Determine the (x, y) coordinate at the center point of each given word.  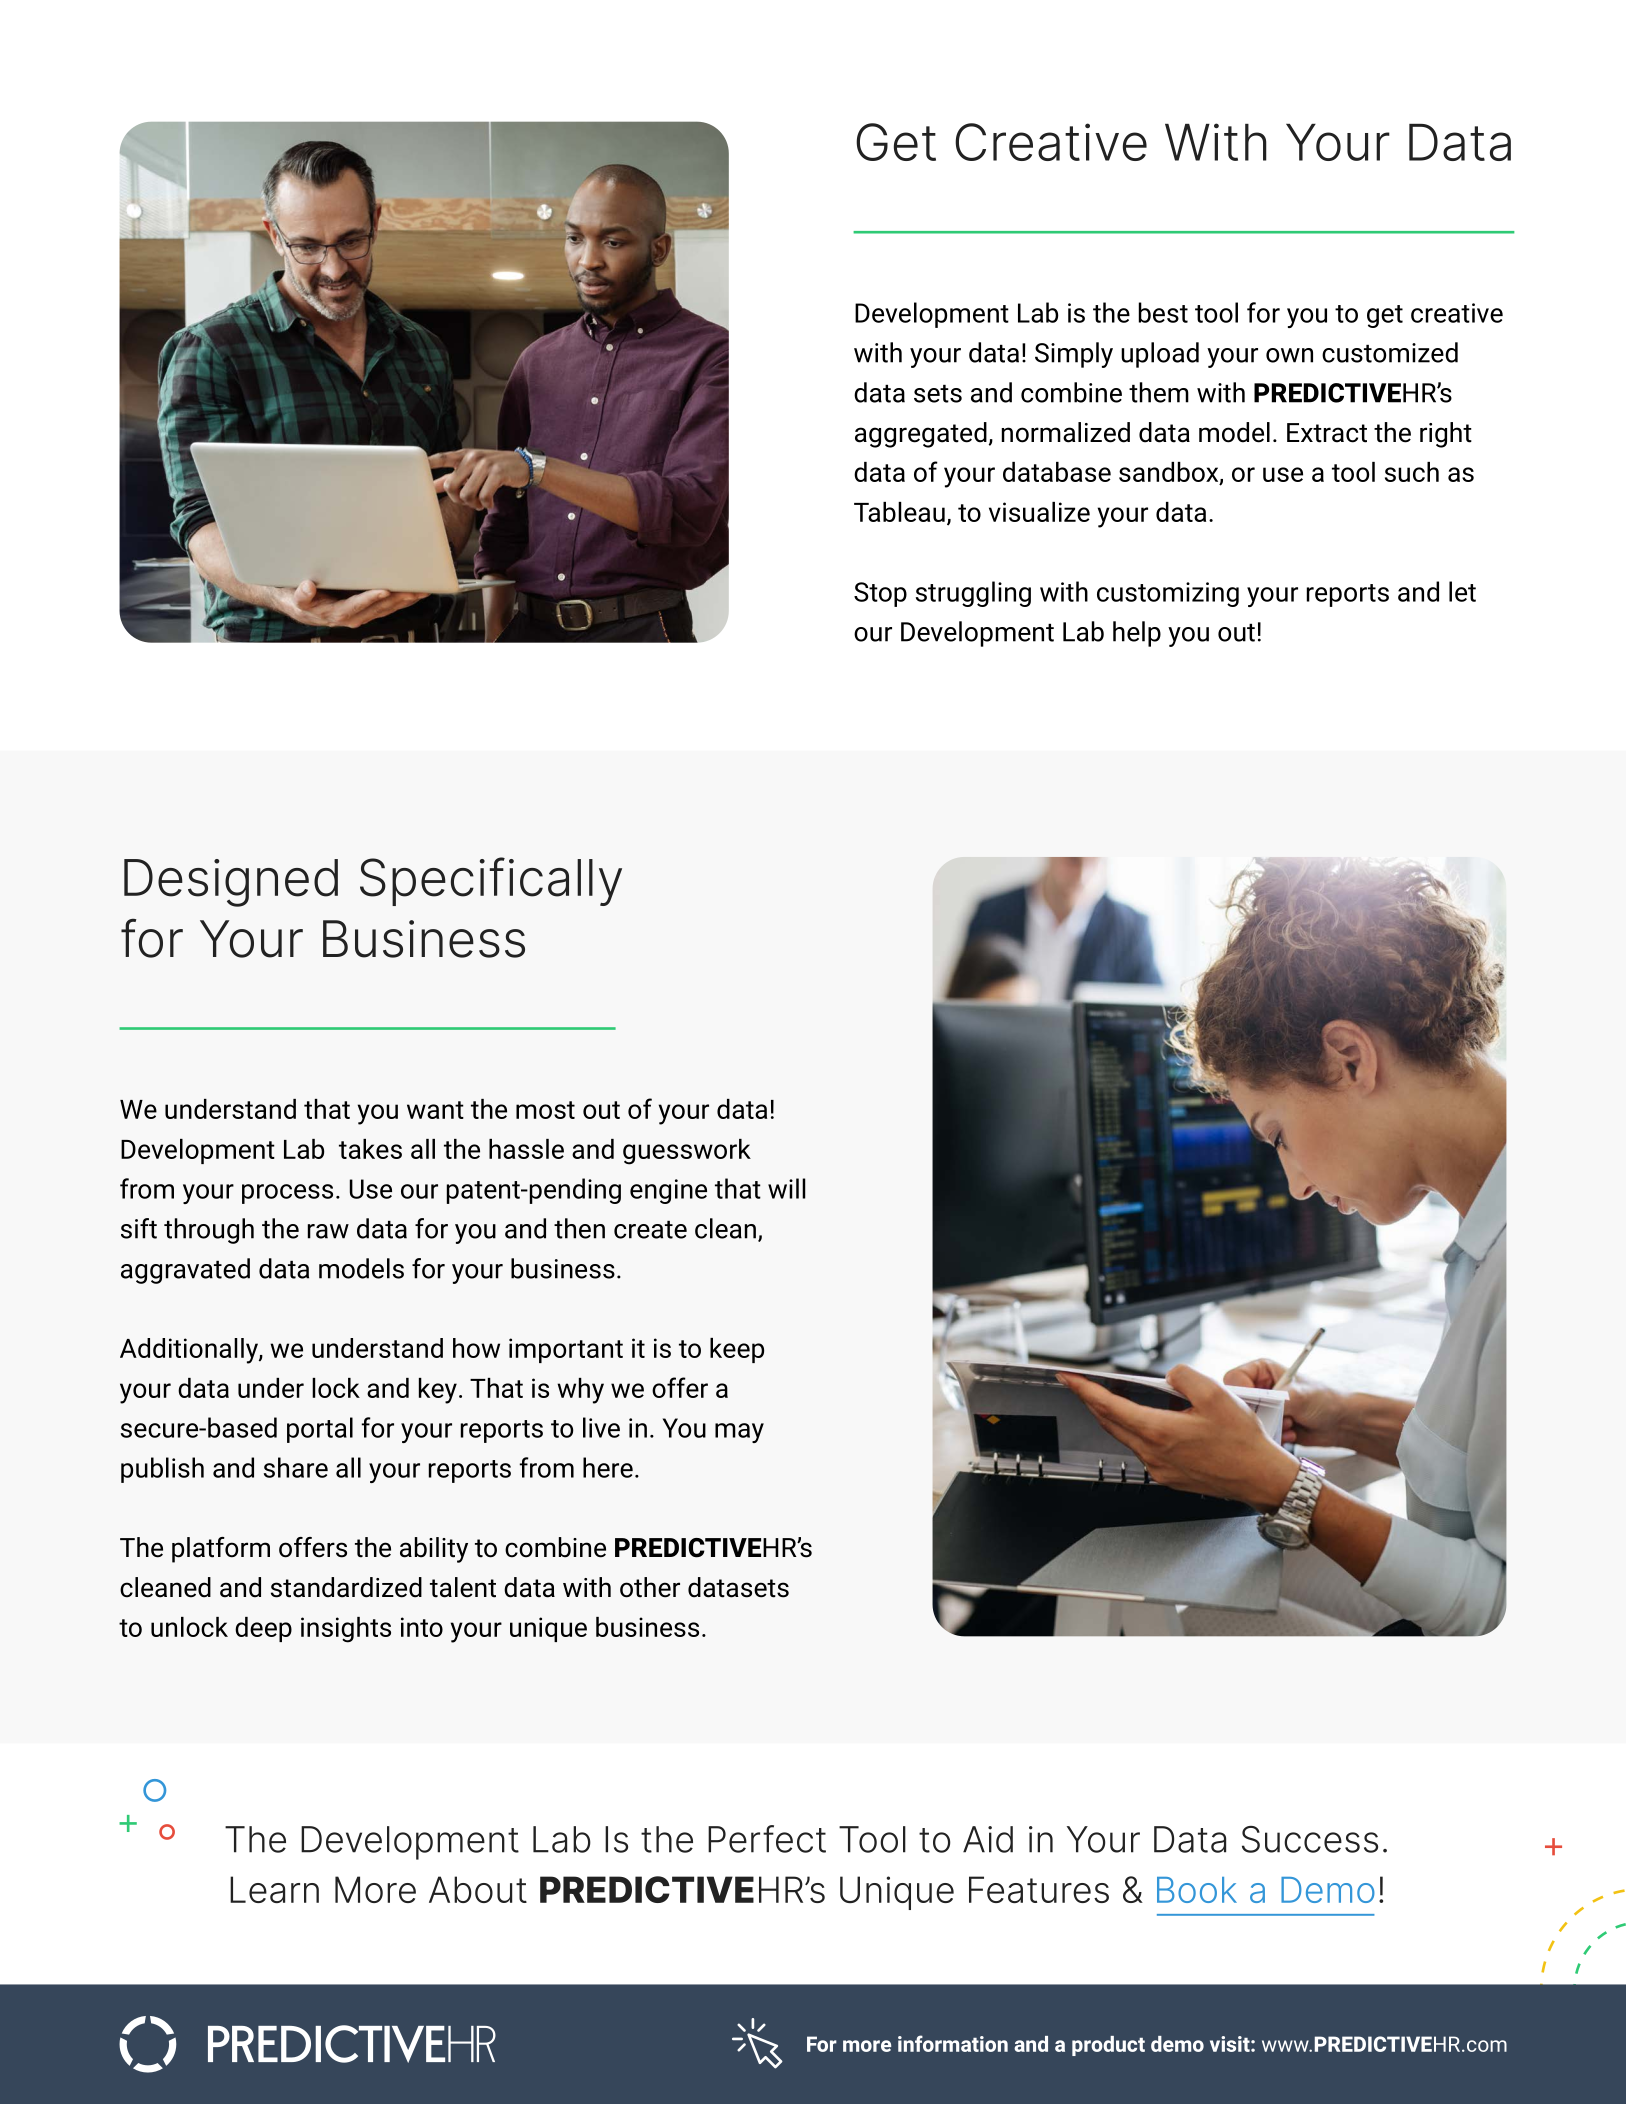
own (1289, 355)
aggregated (921, 435)
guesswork (687, 1152)
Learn (274, 1889)
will (787, 1188)
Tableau (899, 512)
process (287, 1194)
